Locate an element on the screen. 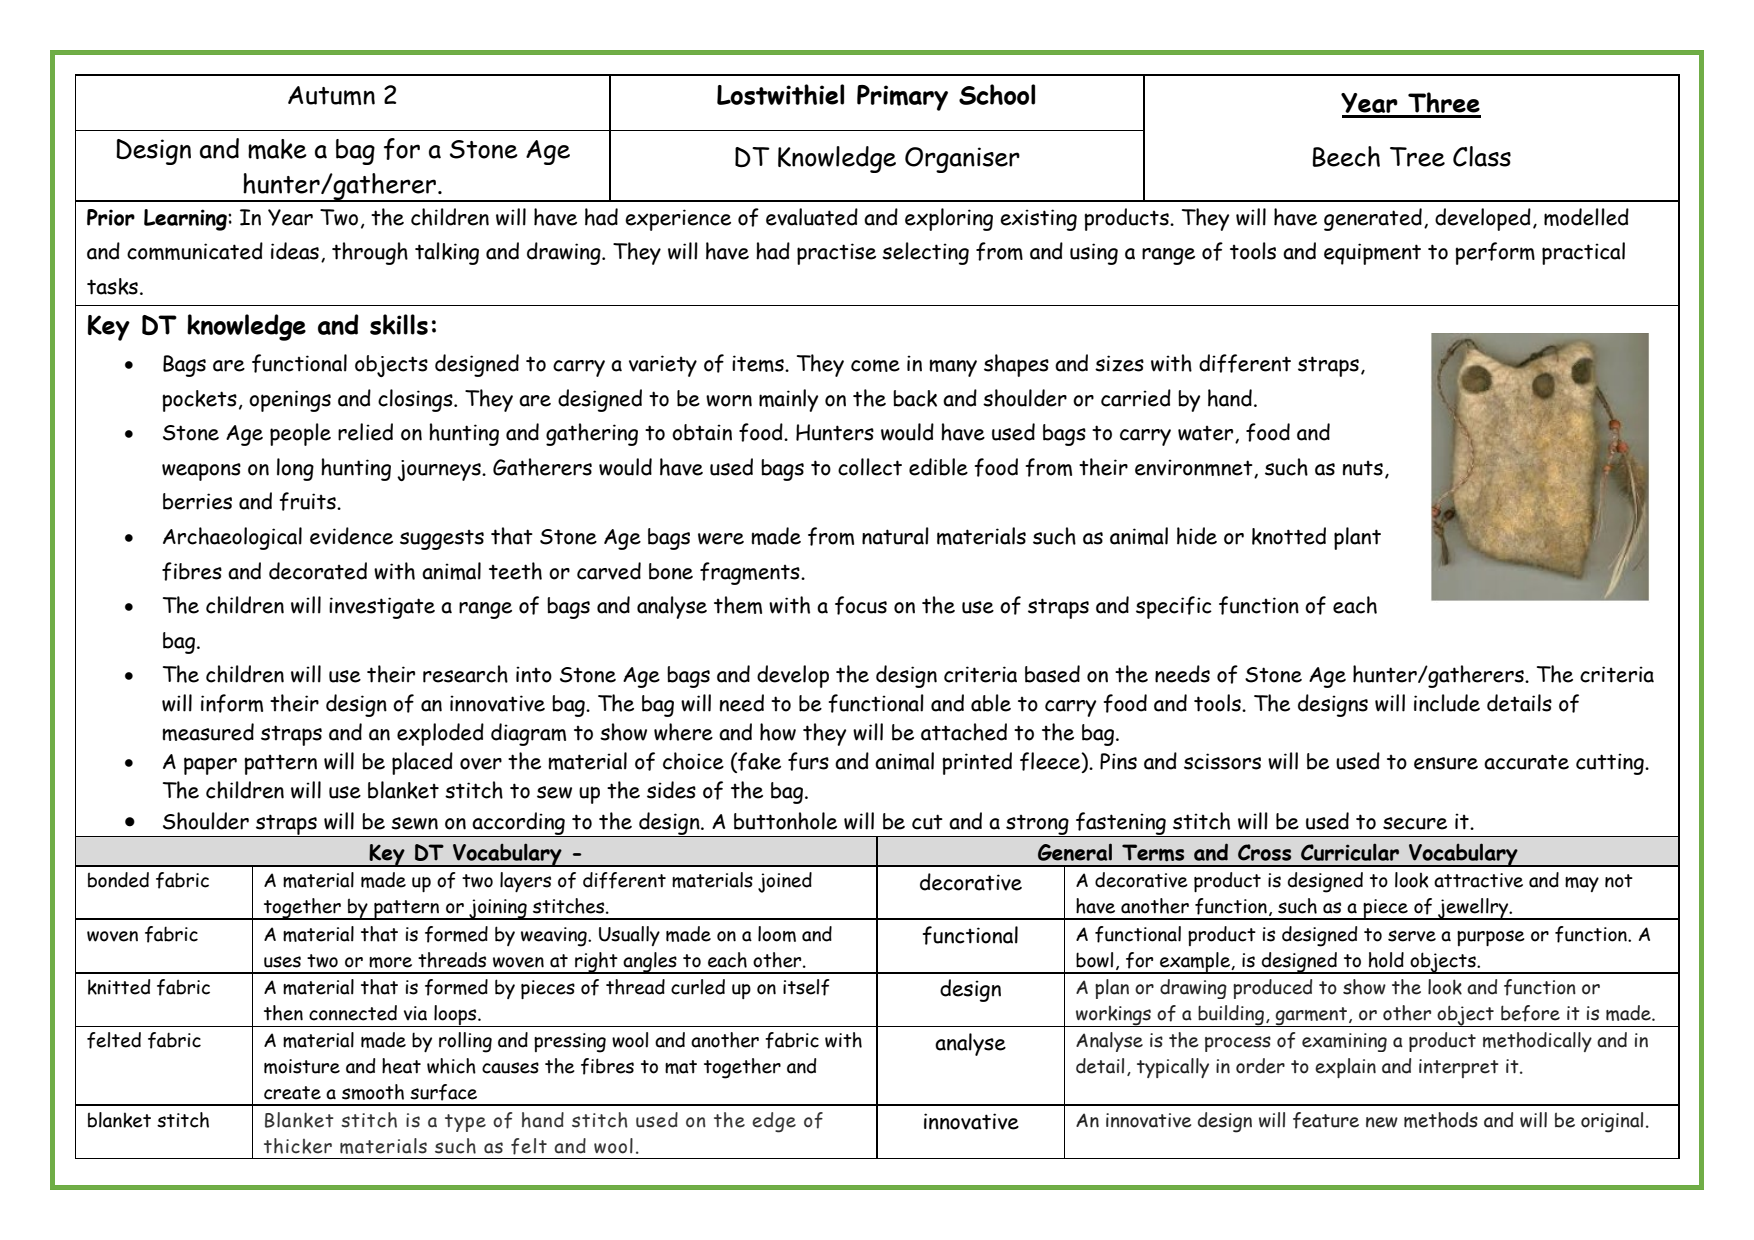  paper is located at coordinates (210, 766).
